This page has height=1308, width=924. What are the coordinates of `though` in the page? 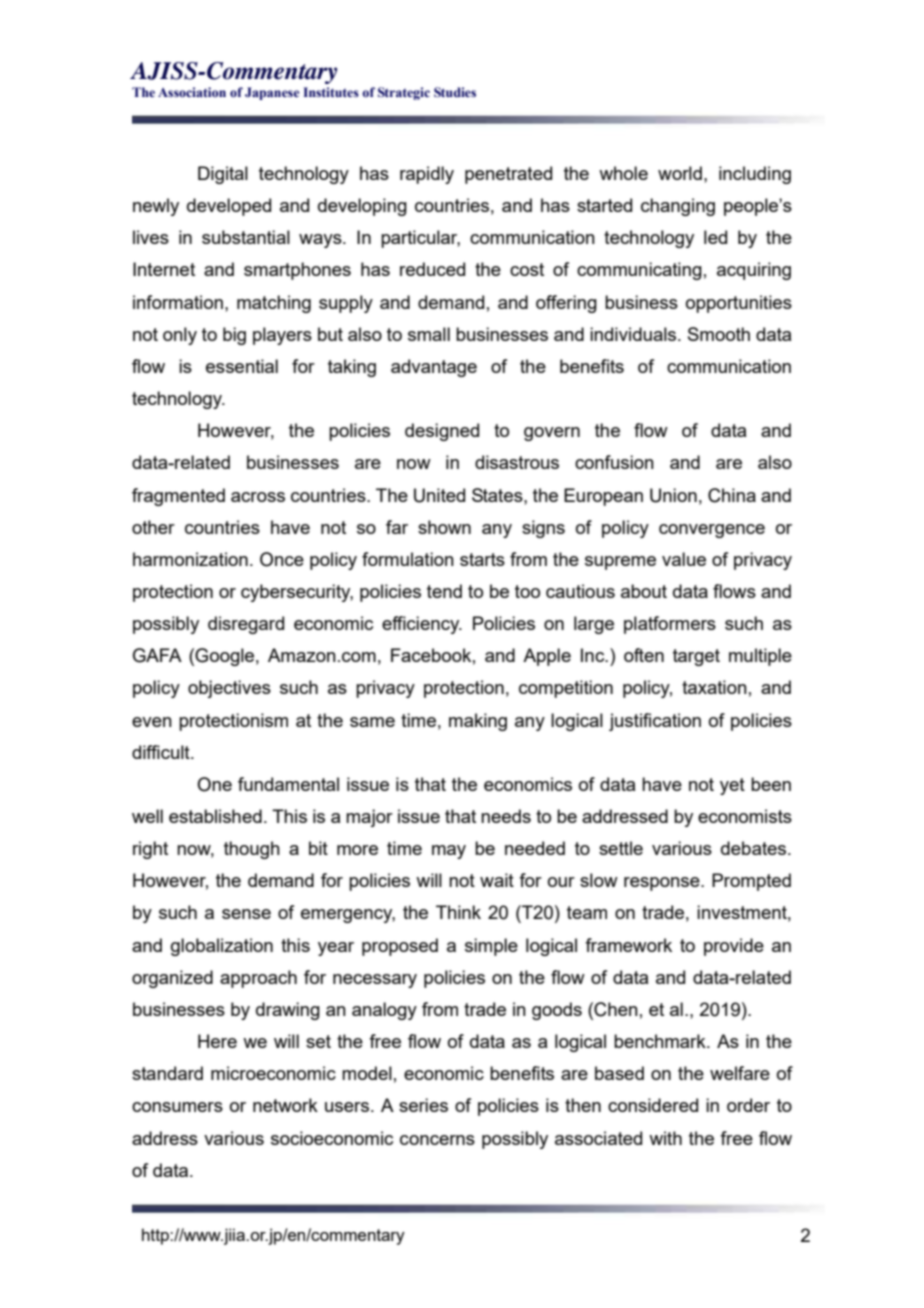 It's located at (252, 850).
